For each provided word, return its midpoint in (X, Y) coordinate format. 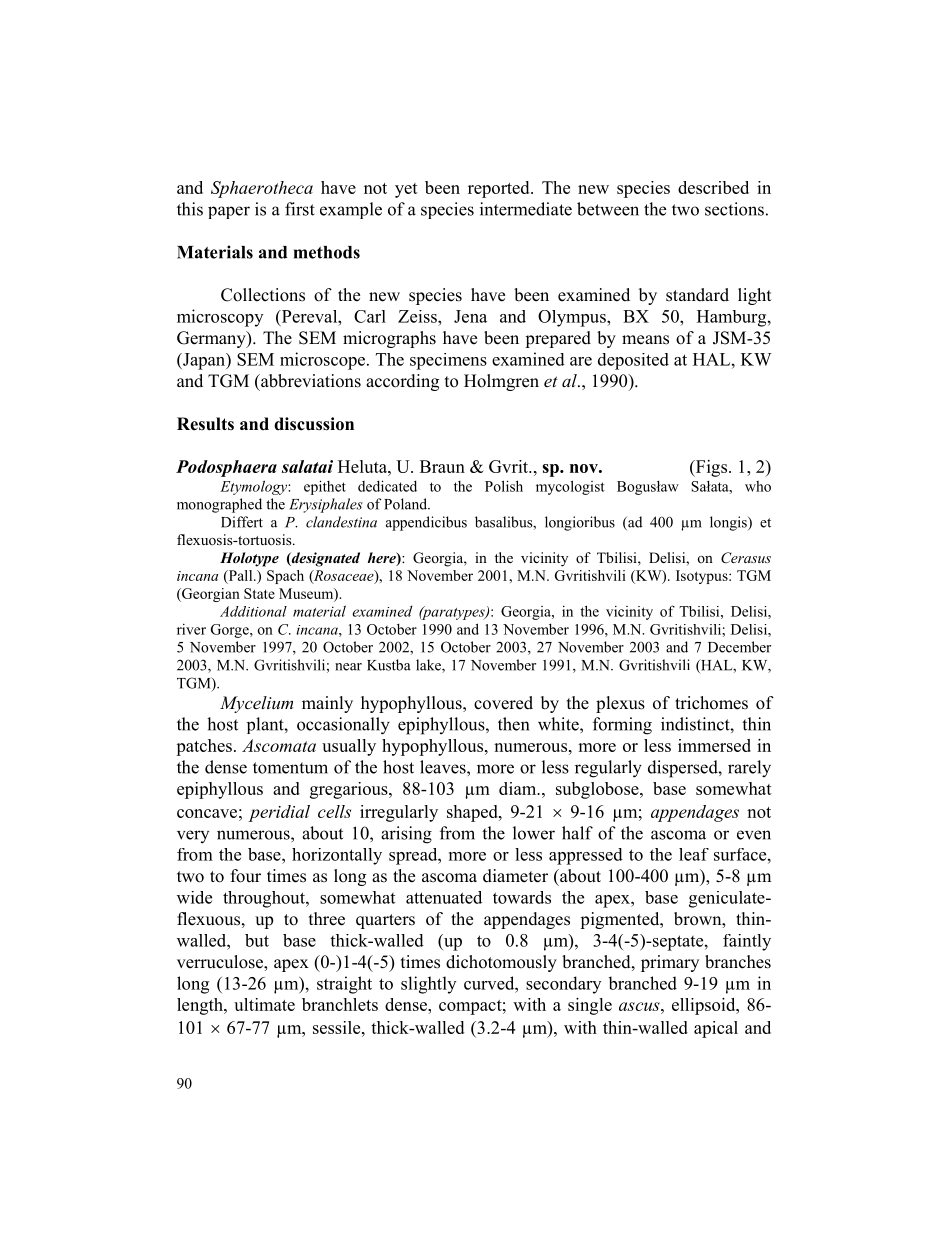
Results (205, 424)
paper (229, 212)
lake (429, 666)
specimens (448, 361)
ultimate (264, 1004)
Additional (253, 611)
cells (334, 811)
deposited (633, 361)
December (739, 647)
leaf (694, 854)
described (713, 187)
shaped (473, 813)
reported (500, 189)
